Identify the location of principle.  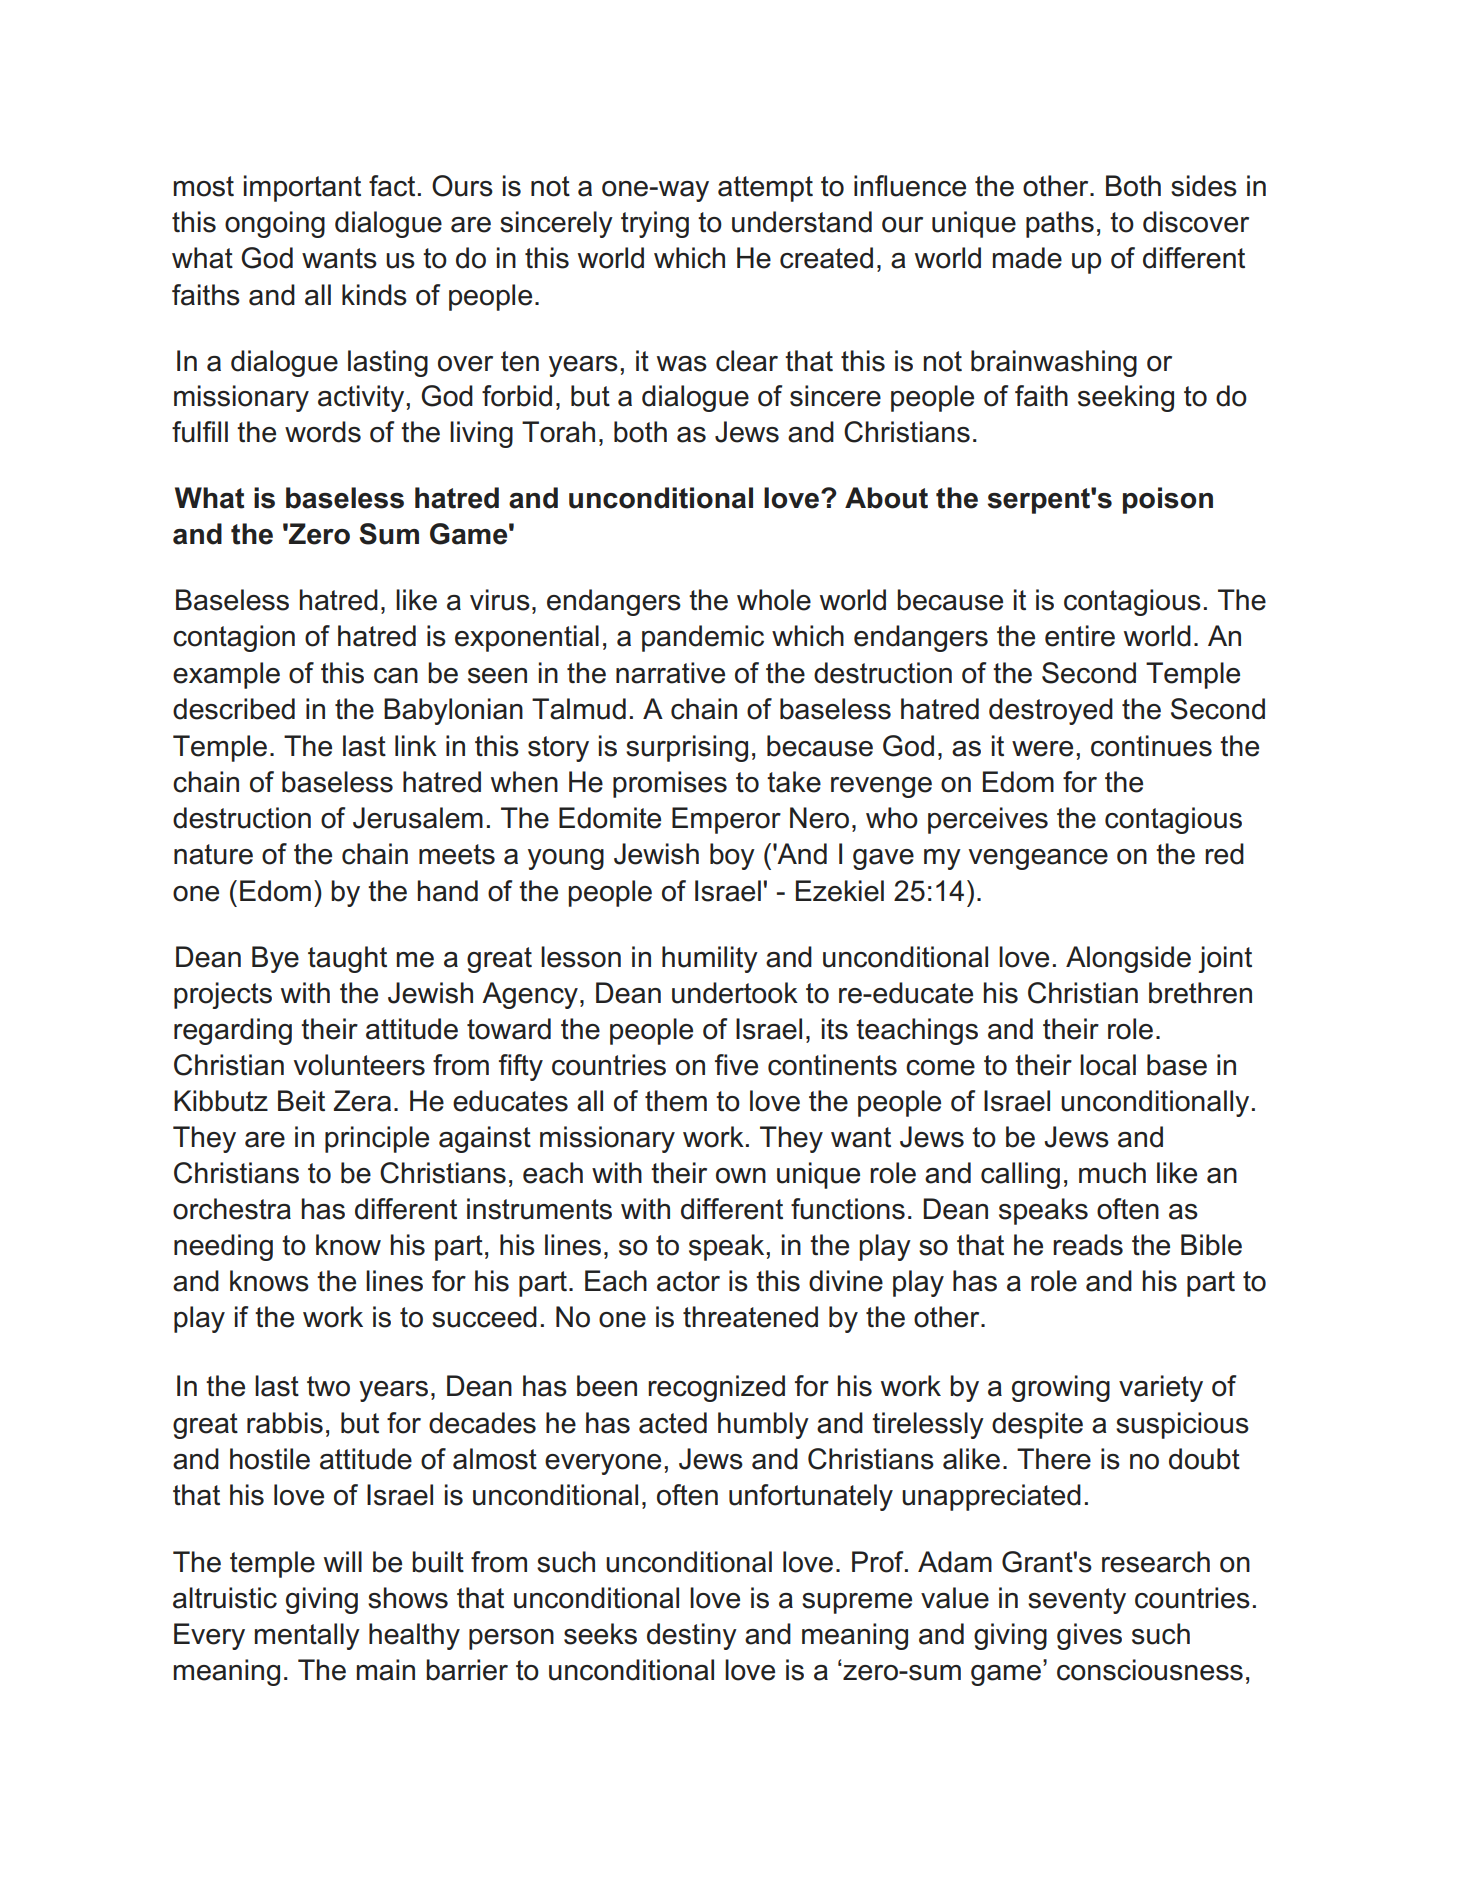
(377, 1139).
